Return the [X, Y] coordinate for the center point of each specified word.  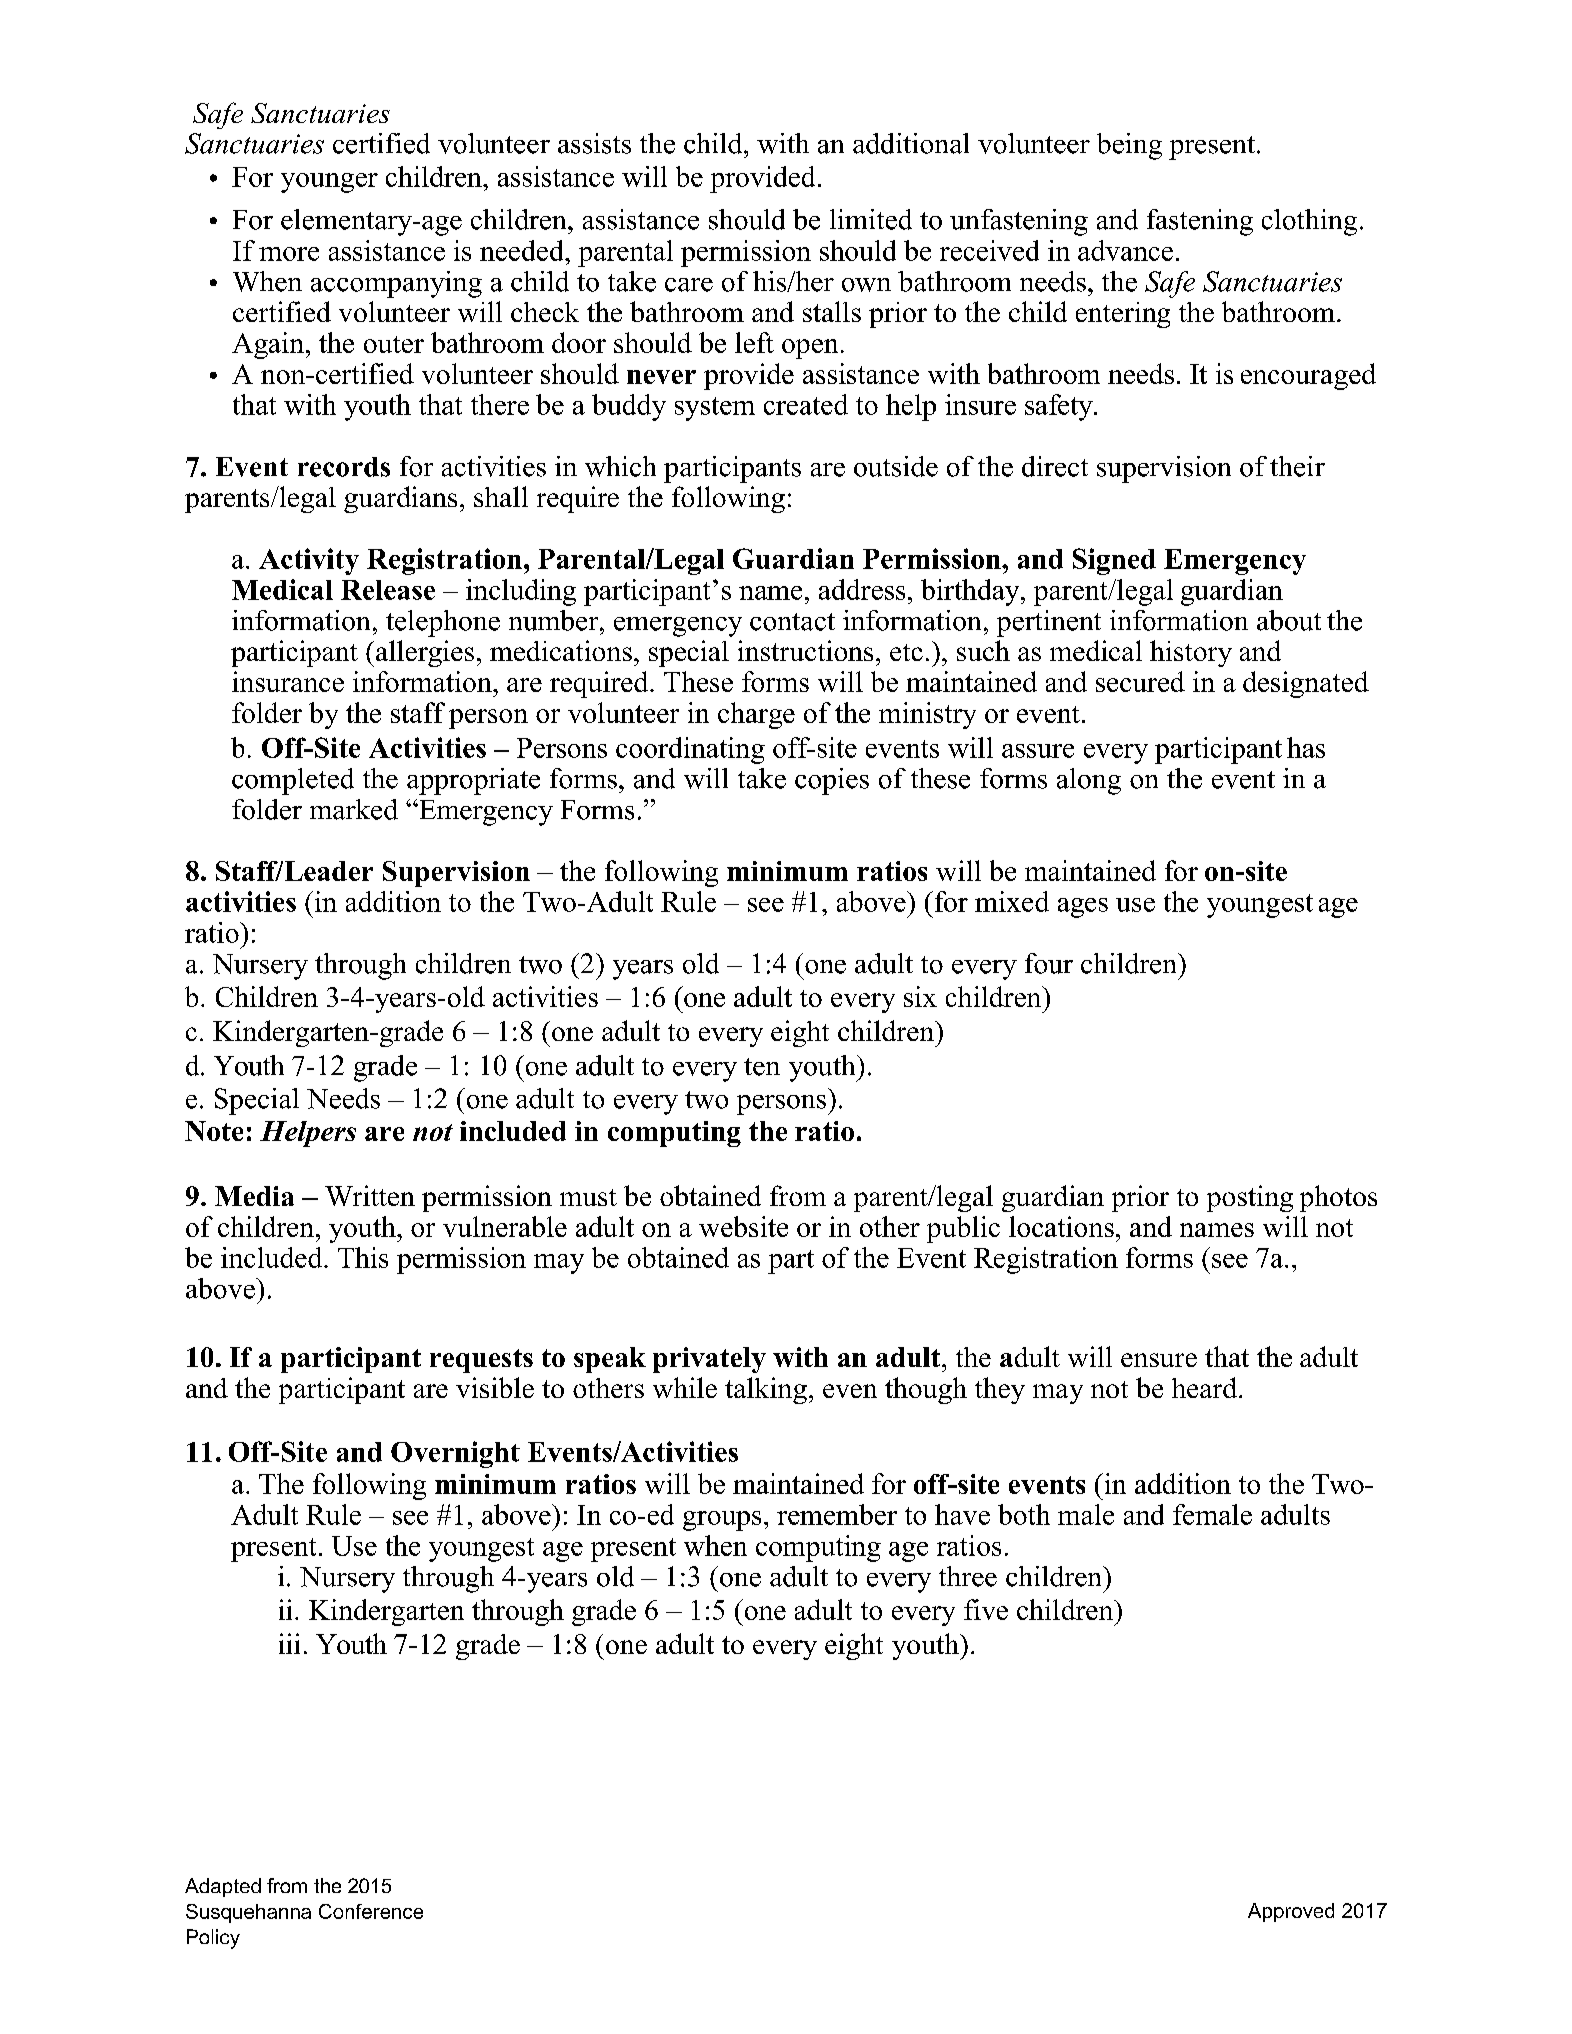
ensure [1159, 1360]
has [1306, 747]
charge [756, 715]
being [1129, 146]
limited [871, 219]
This [363, 1257]
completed [293, 781]
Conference [371, 1911]
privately [709, 1360]
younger [329, 183]
